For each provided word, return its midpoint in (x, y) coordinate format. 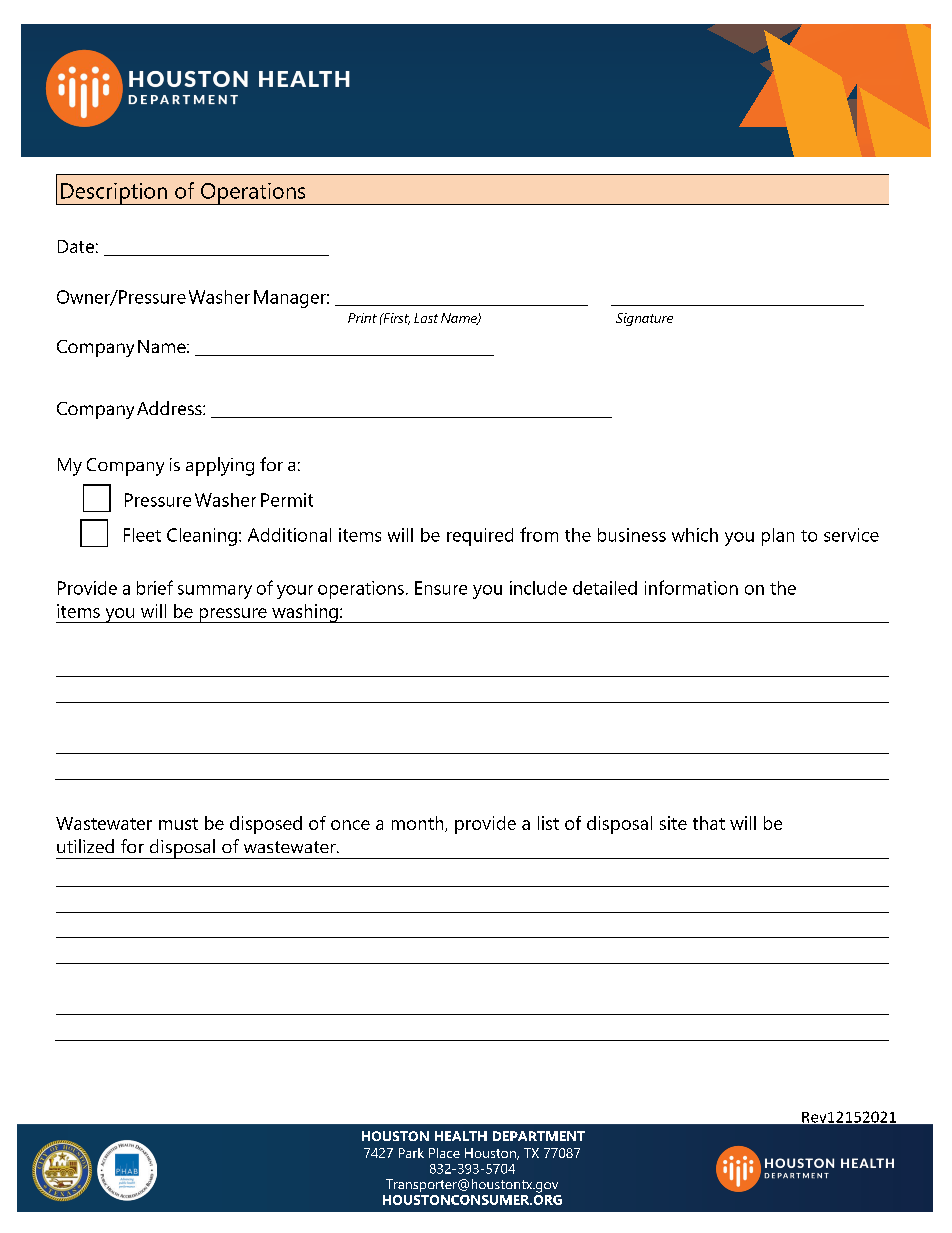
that (709, 823)
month (419, 824)
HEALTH (461, 1136)
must (178, 824)
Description (114, 194)
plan (778, 537)
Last (426, 318)
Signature (644, 319)
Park (411, 1153)
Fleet (142, 535)
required (480, 537)
